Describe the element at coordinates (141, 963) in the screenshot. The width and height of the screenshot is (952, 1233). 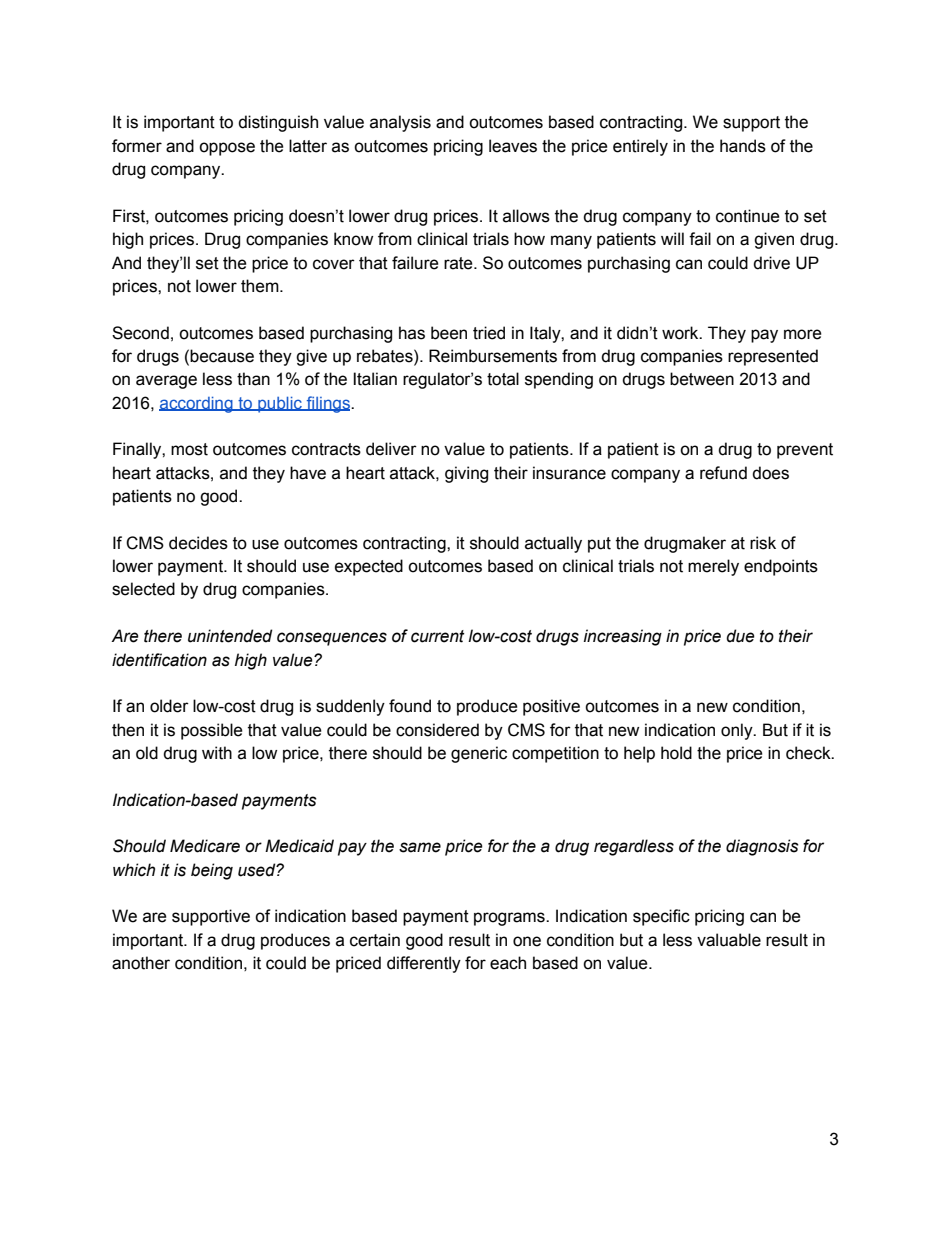
I see `another` at that location.
